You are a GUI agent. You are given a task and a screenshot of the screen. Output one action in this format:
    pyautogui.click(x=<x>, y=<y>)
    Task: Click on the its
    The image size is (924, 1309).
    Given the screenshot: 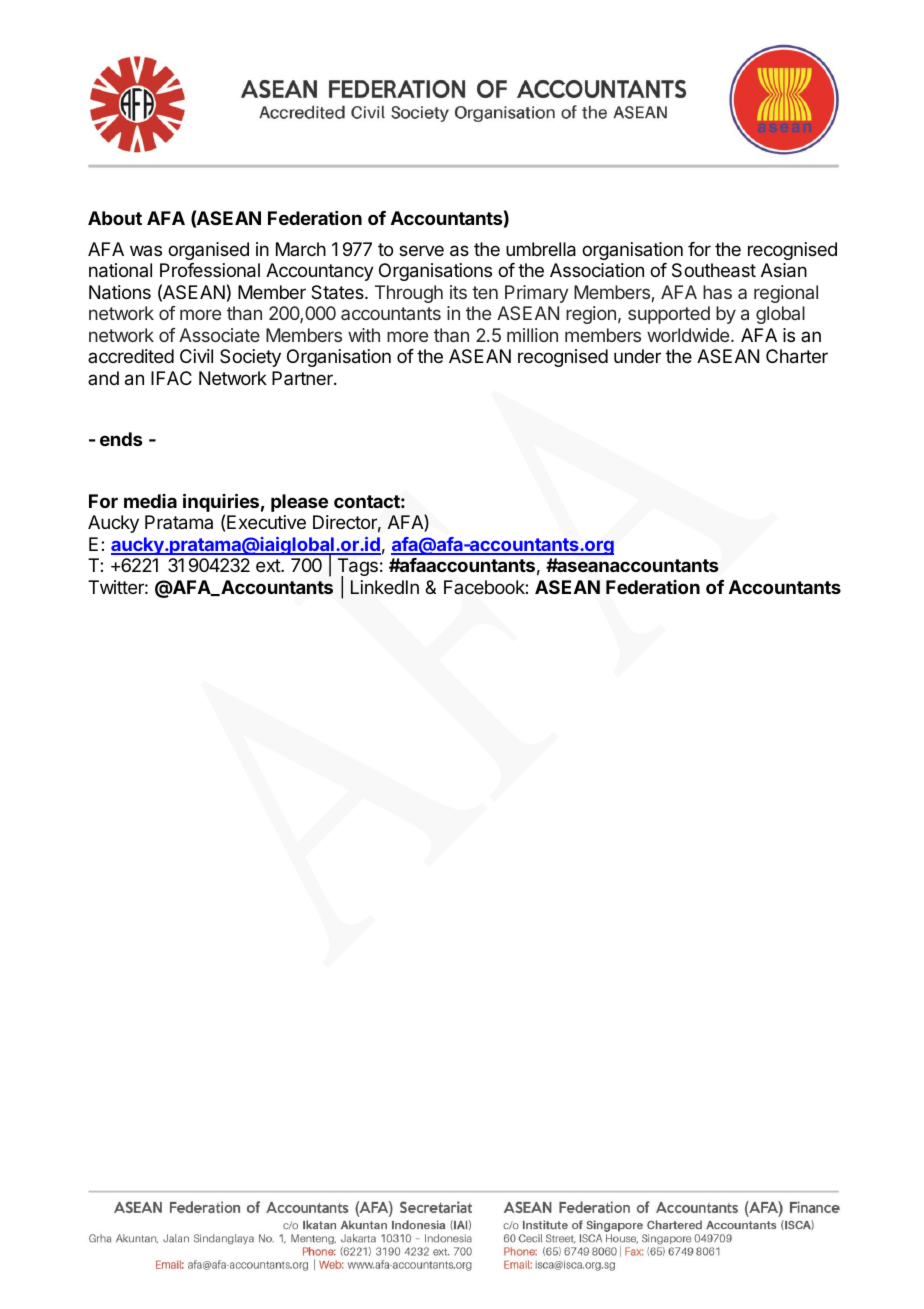 What is the action you would take?
    pyautogui.click(x=458, y=292)
